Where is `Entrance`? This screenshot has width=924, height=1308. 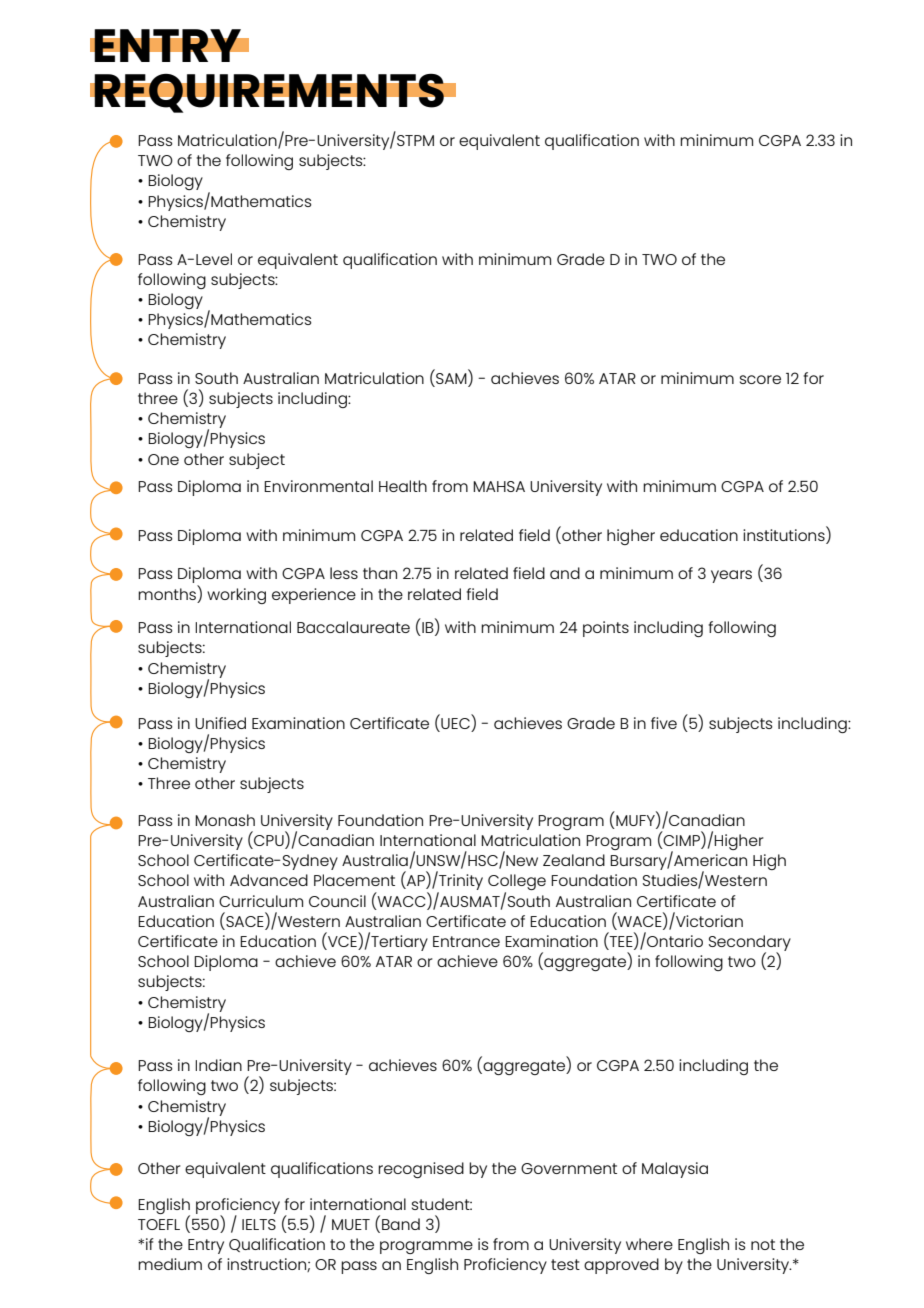 Entrance is located at coordinates (466, 941).
